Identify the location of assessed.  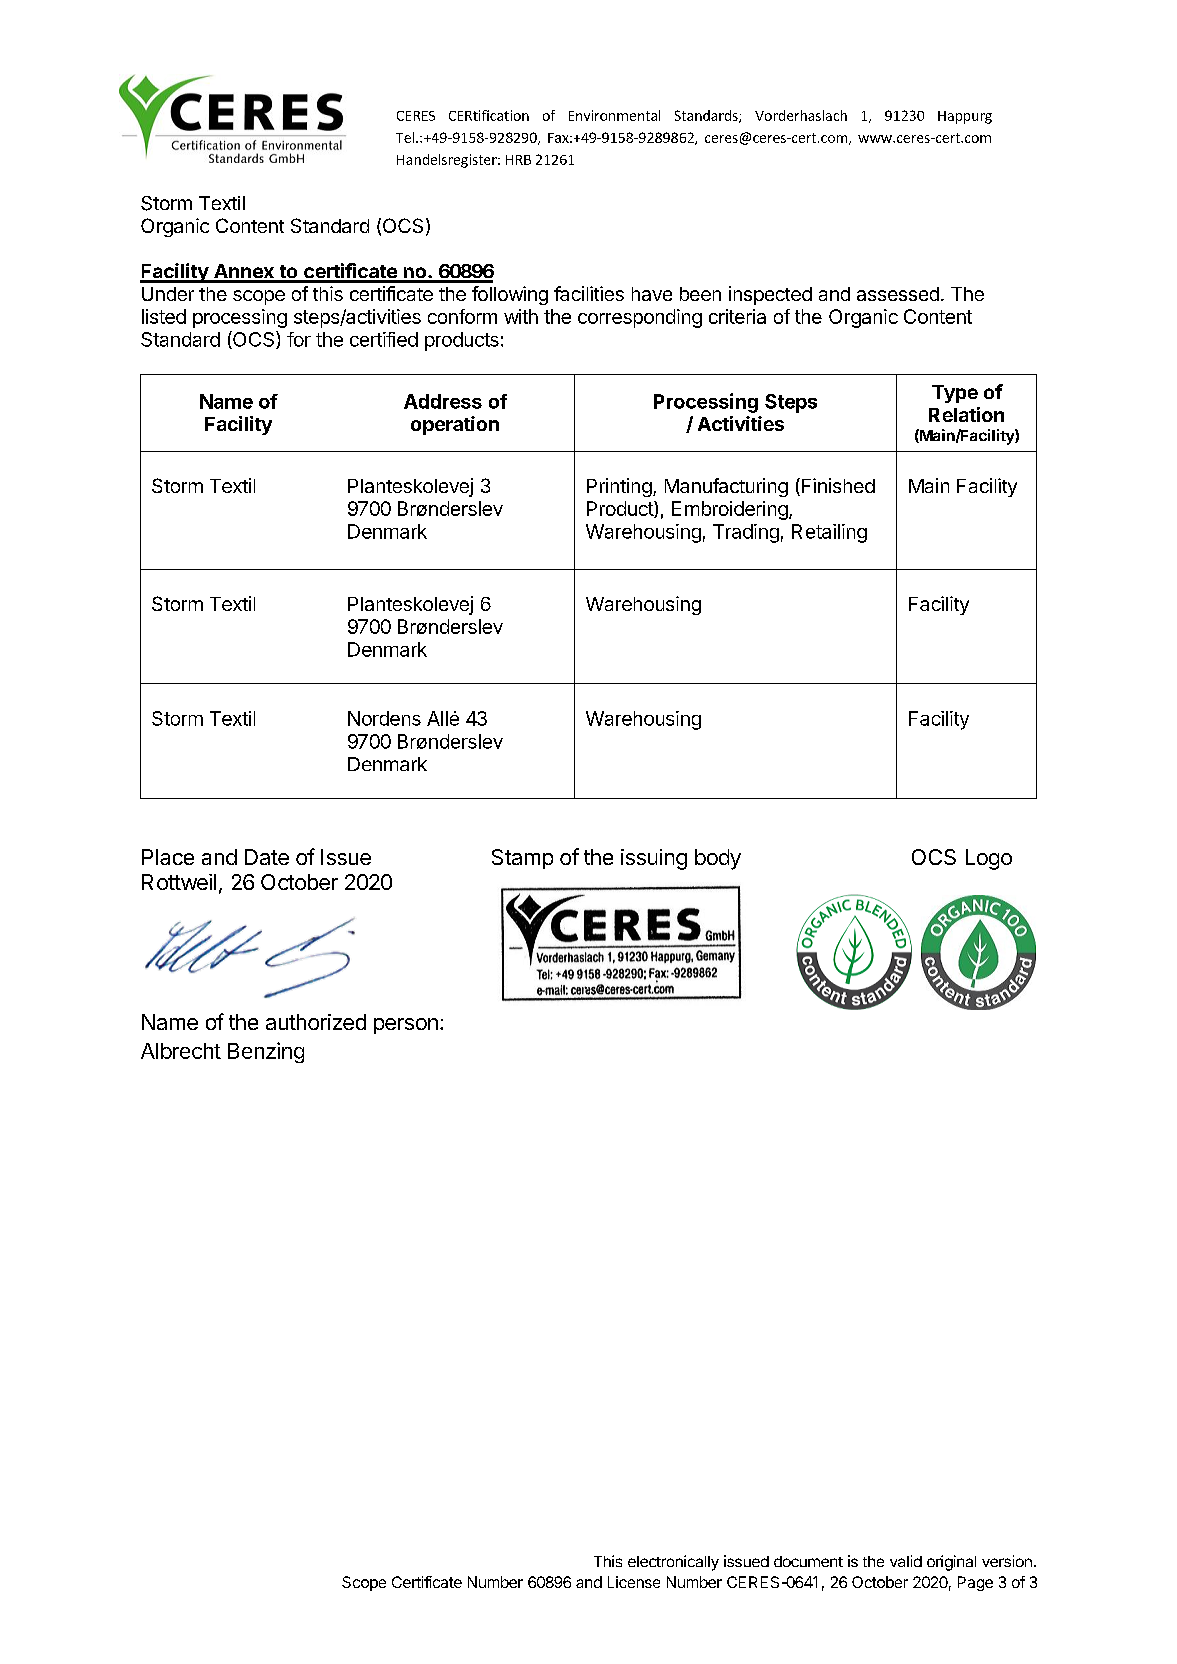
(898, 294).
